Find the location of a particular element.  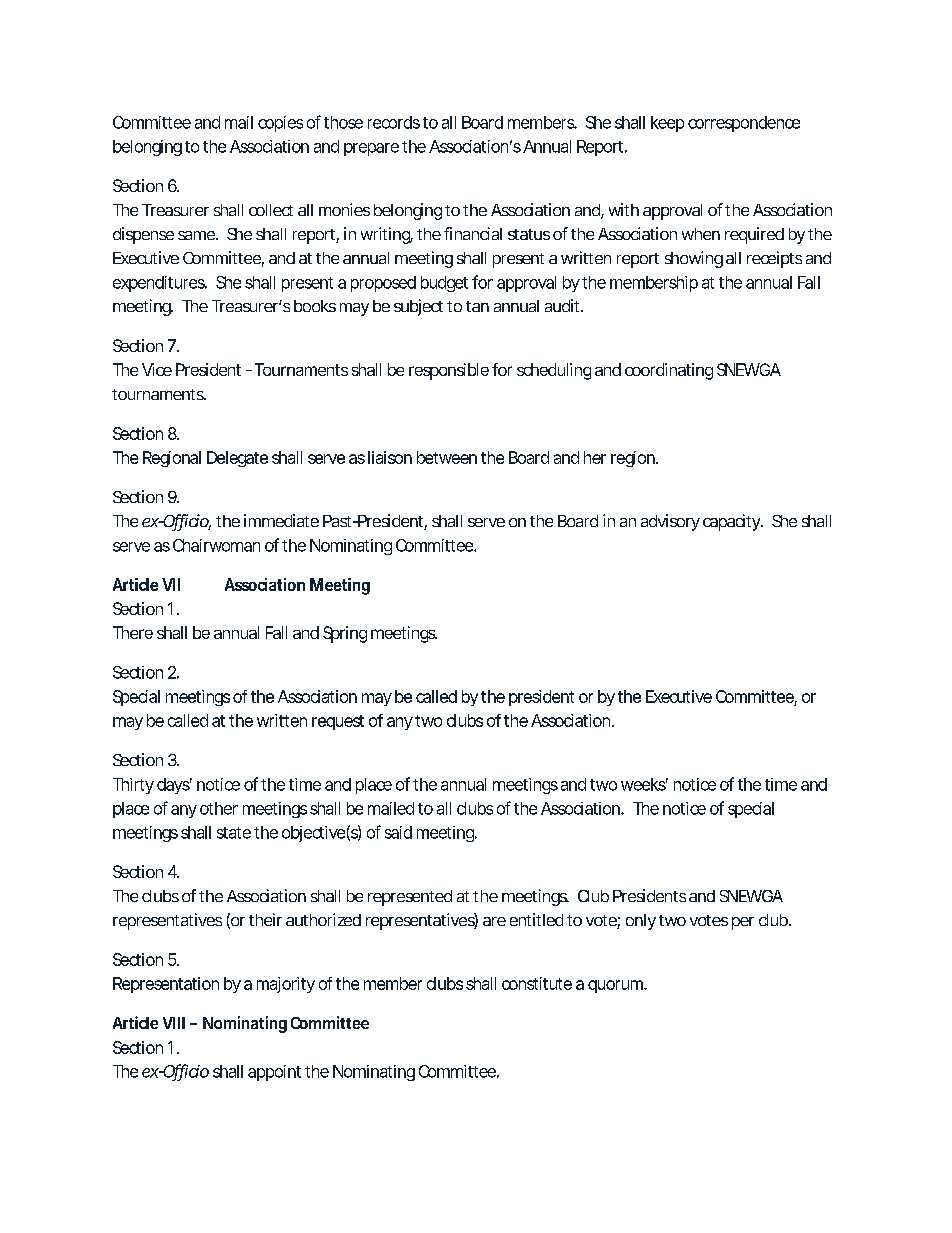

constitute is located at coordinates (537, 983).
